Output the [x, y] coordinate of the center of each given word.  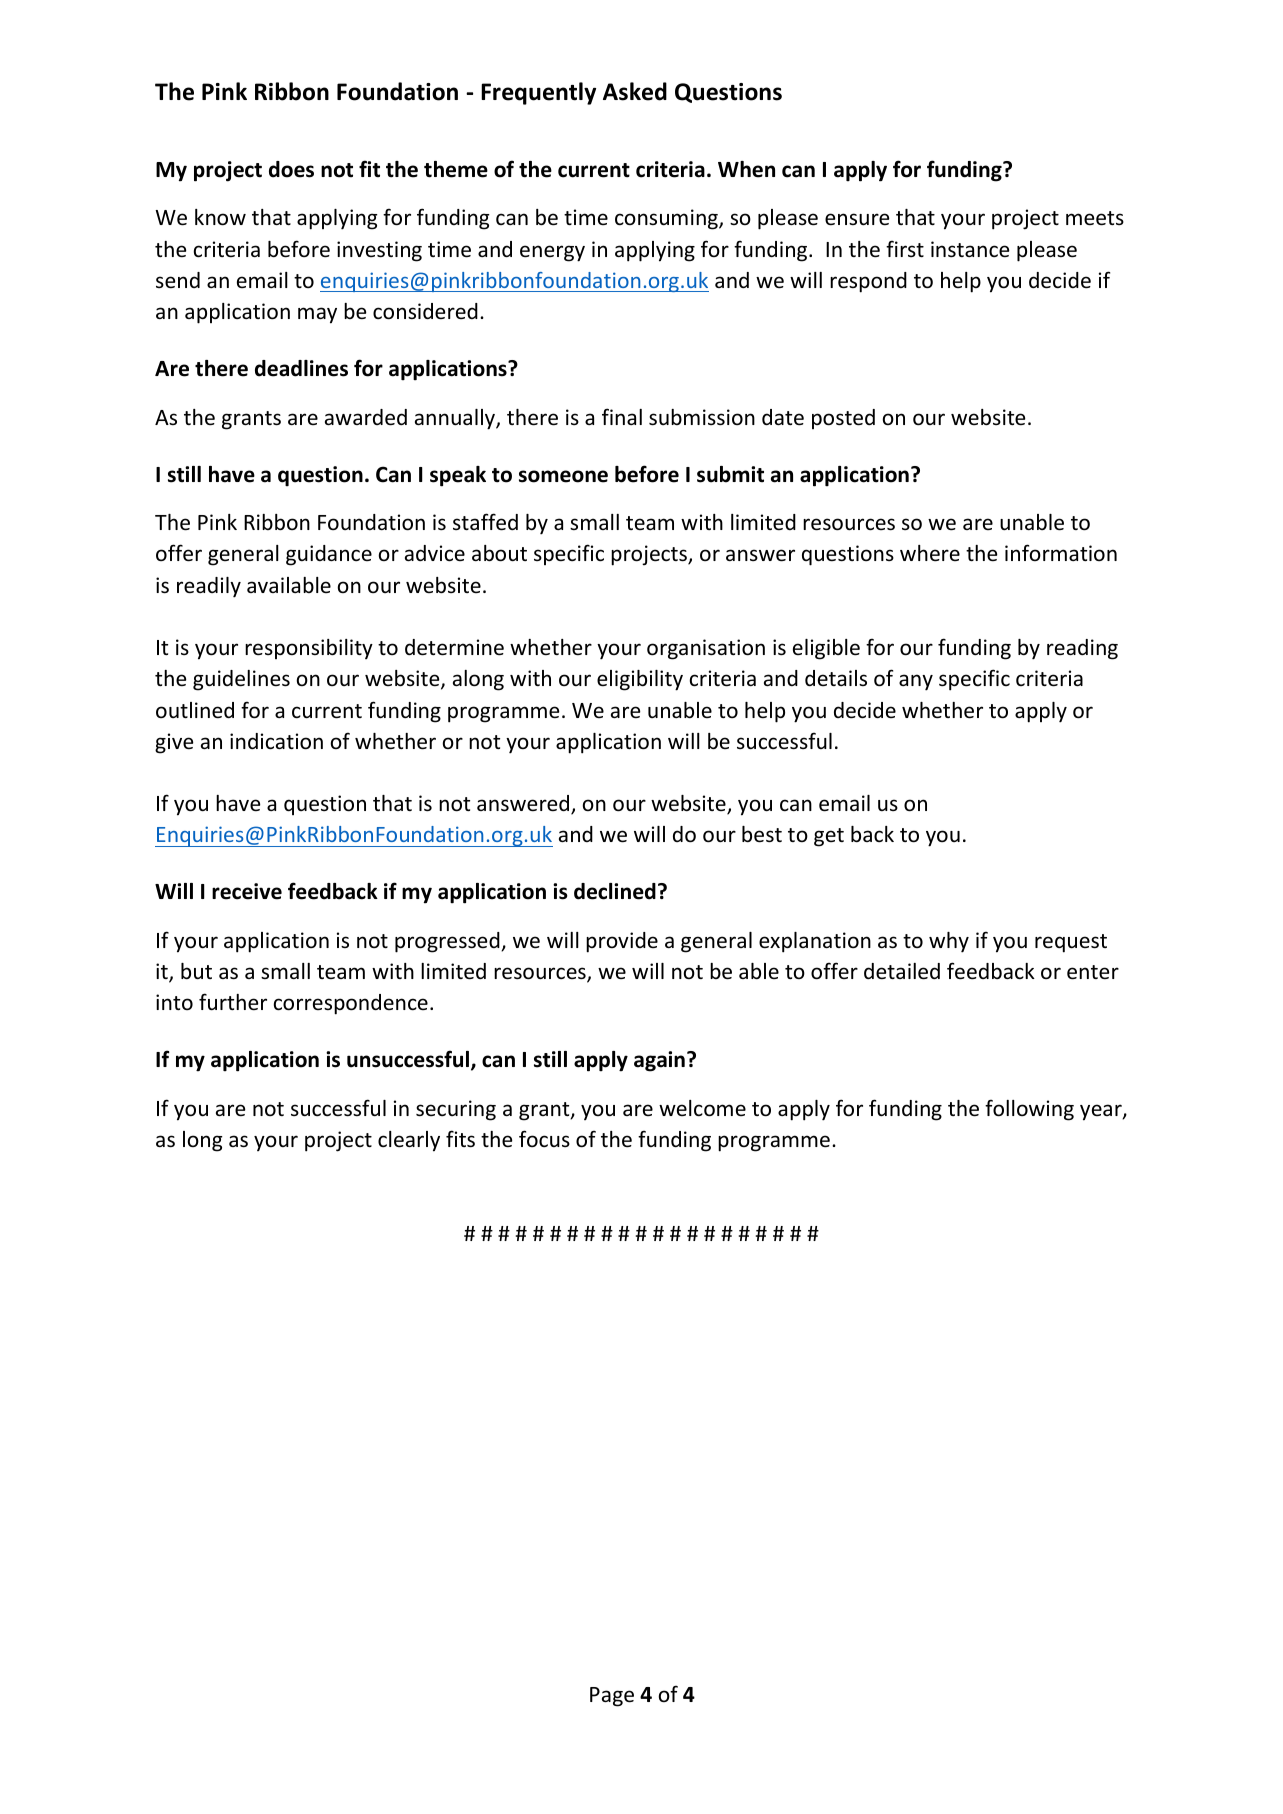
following [1029, 1110]
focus [544, 1138]
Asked [635, 91]
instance [970, 249]
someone [563, 476]
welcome [702, 1108]
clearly [409, 1141]
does [291, 169]
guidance [329, 555]
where [930, 553]
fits [460, 1139]
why [949, 942]
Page [612, 1697]
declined [615, 891]
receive [247, 891]
